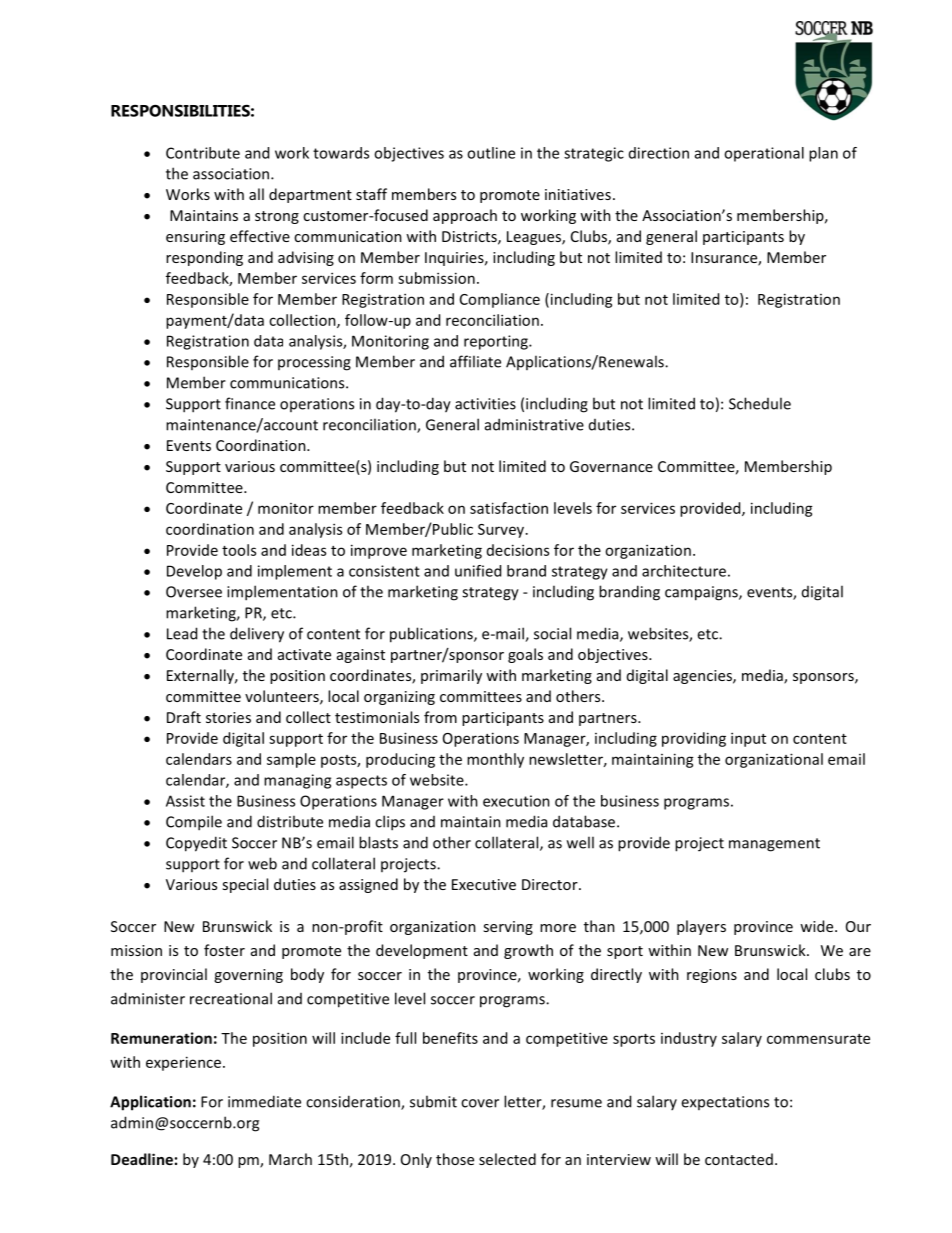 The image size is (952, 1233). I want to click on goals, so click(525, 655).
